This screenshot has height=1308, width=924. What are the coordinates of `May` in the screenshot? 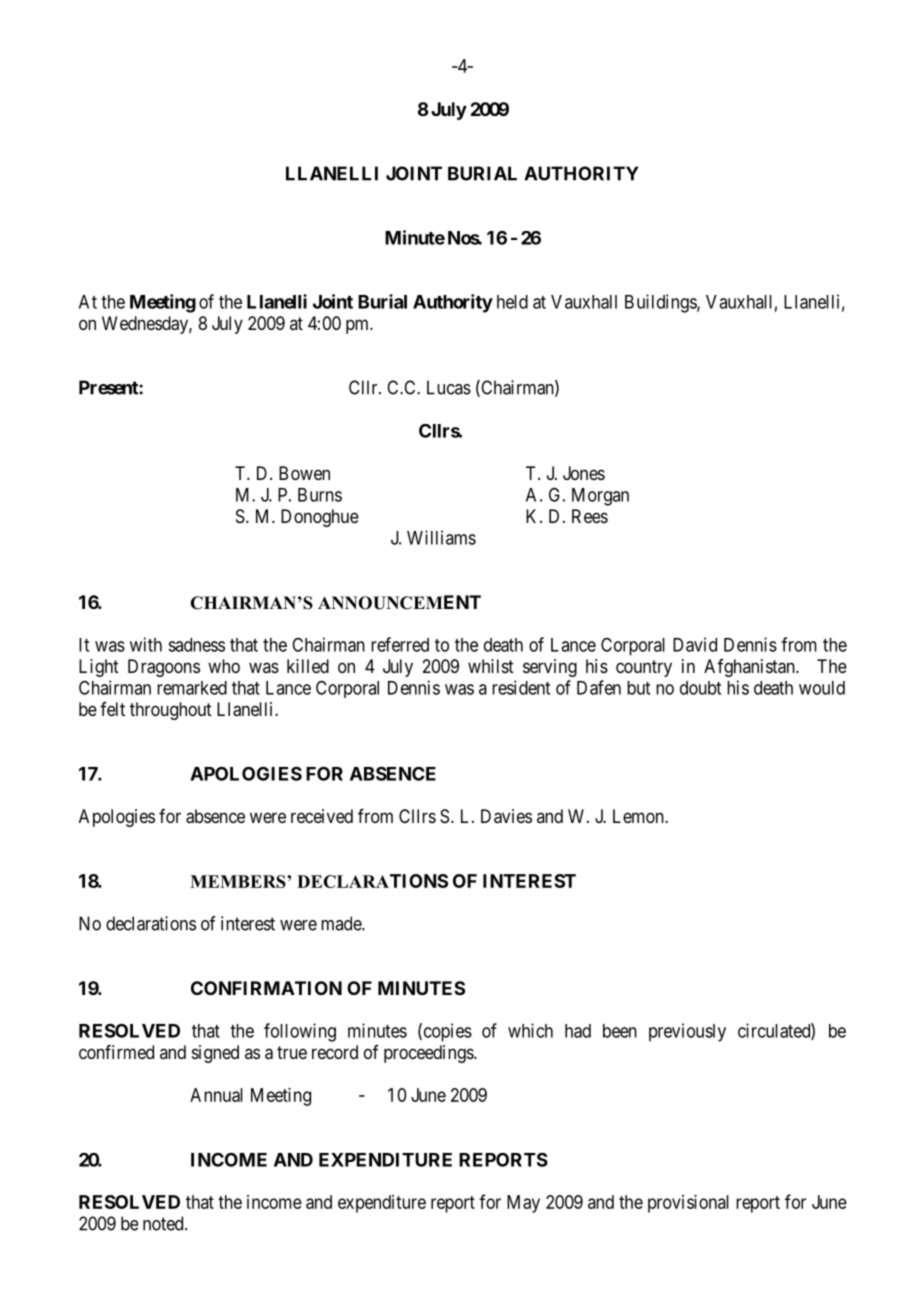 It's located at (523, 1204).
